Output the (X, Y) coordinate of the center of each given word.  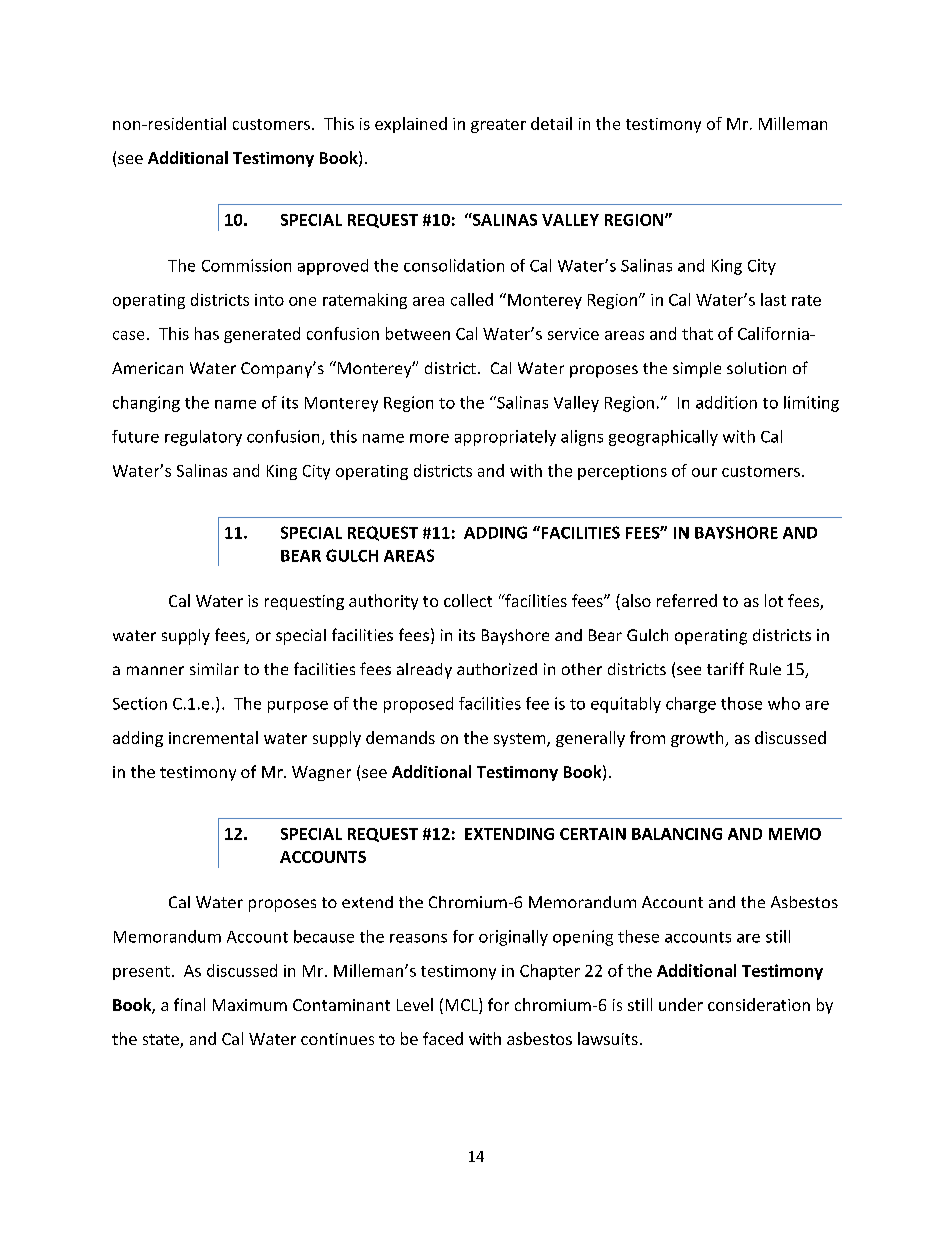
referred (687, 600)
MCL (463, 1004)
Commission (246, 265)
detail (551, 123)
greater (498, 126)
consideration (759, 1004)
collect (468, 600)
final (189, 1004)
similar (214, 669)
